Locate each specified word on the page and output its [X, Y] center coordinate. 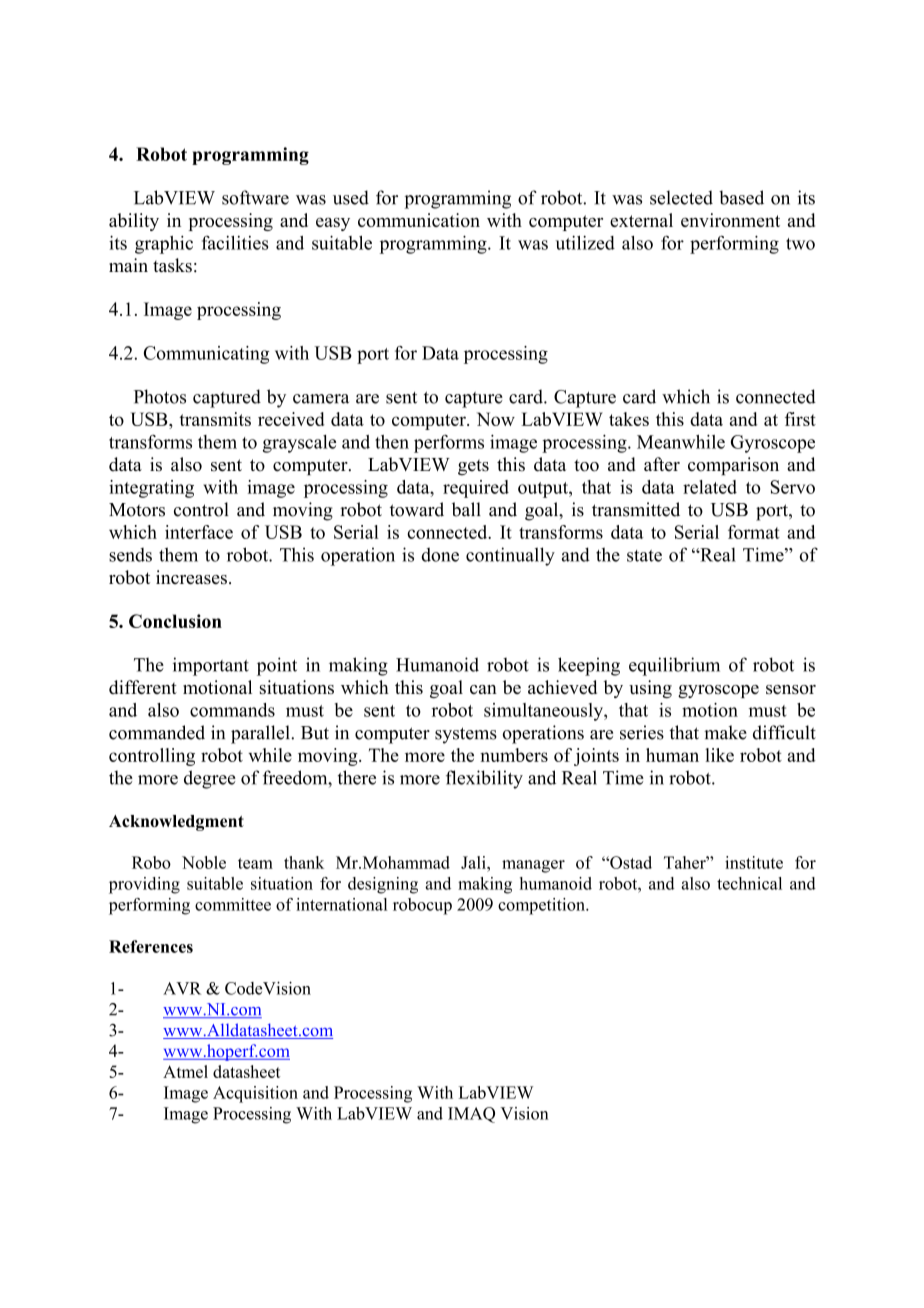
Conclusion [175, 621]
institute [754, 862]
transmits [215, 419]
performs [449, 443]
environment [730, 220]
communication [419, 220]
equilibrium [674, 666]
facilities [235, 243]
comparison [733, 466]
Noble [204, 862]
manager [533, 866]
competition [542, 906]
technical [749, 883]
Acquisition [255, 1094]
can [483, 689]
